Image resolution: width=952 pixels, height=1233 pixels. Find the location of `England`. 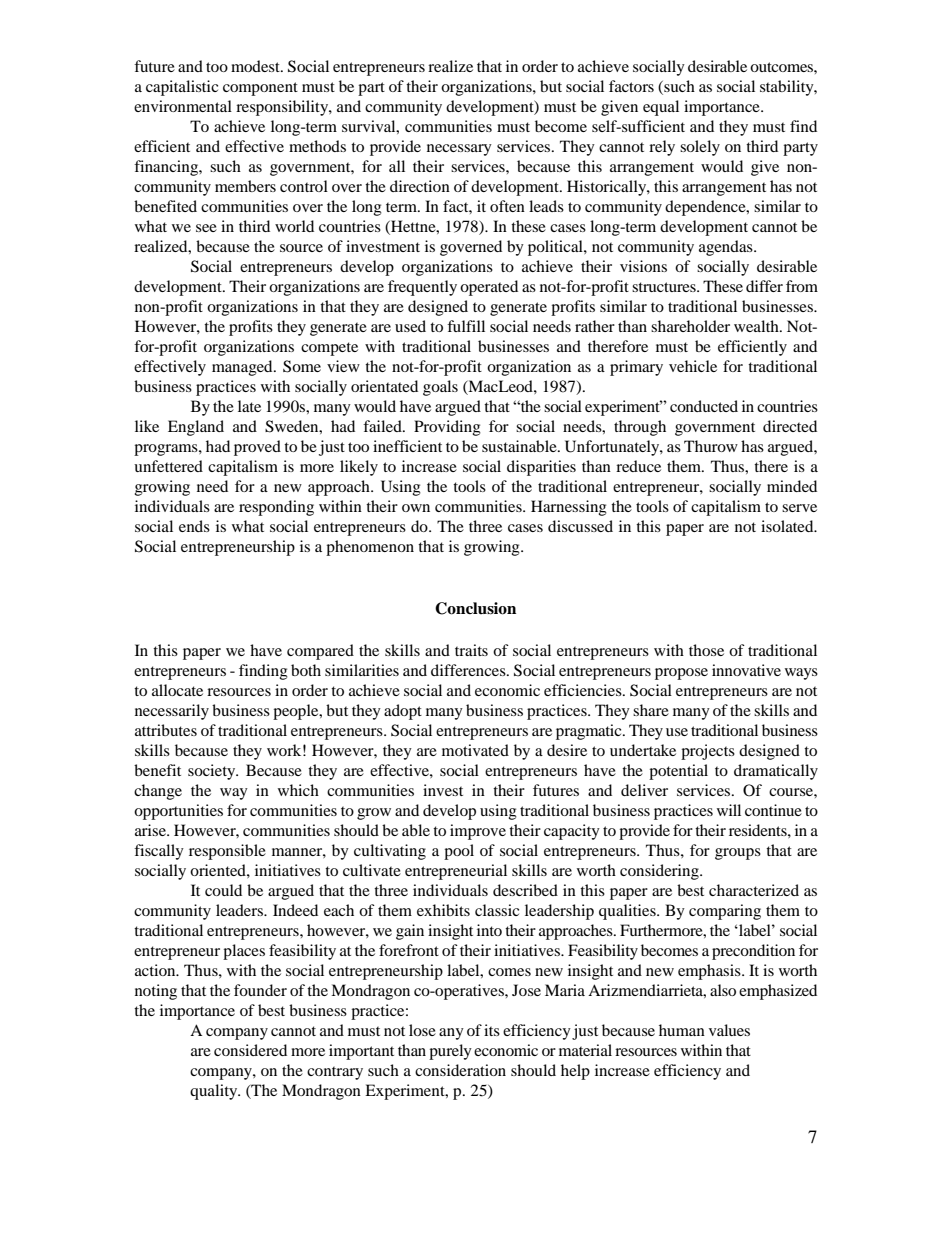

England is located at coordinates (196, 428).
